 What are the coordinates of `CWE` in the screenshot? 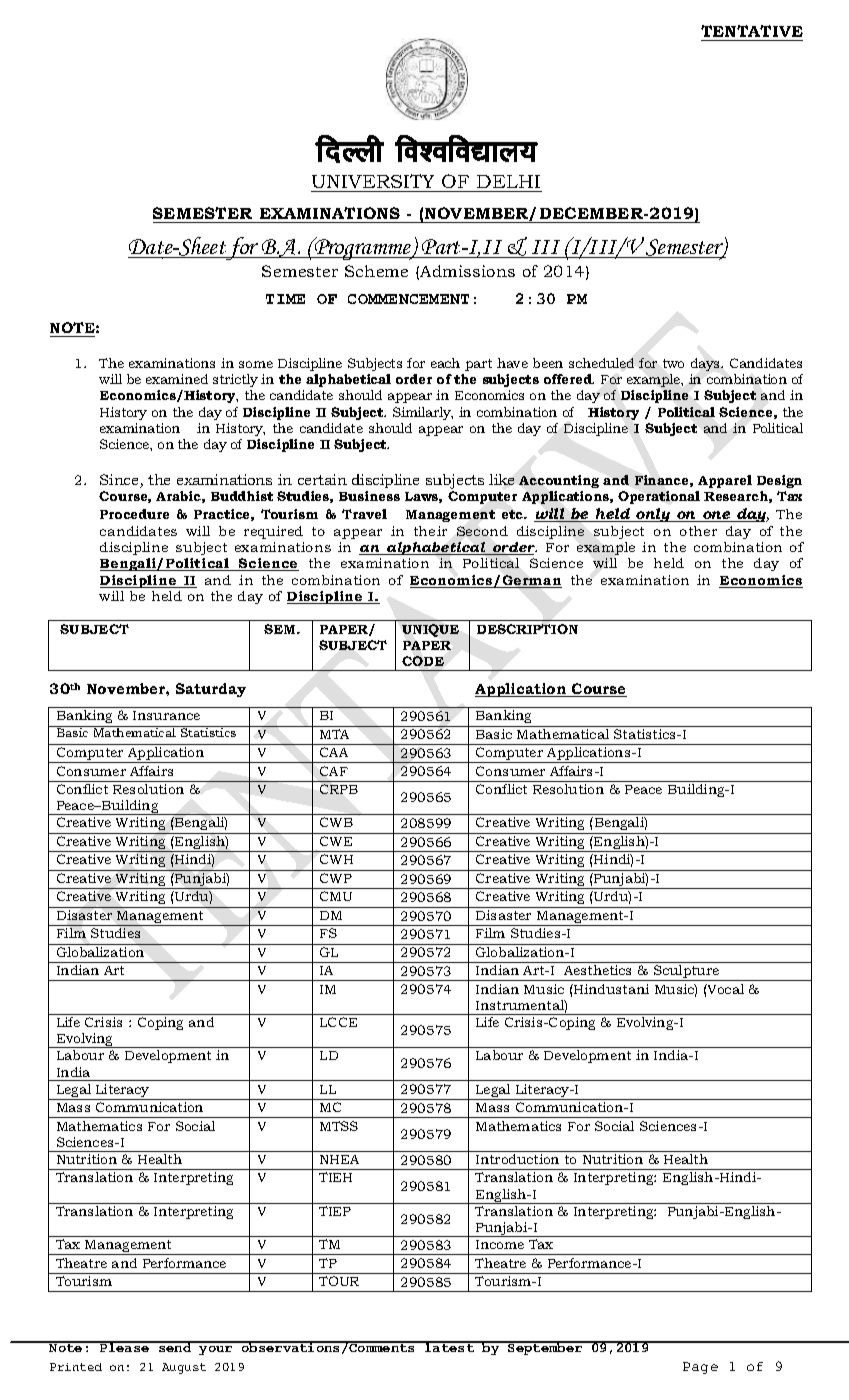 It's located at (336, 841).
